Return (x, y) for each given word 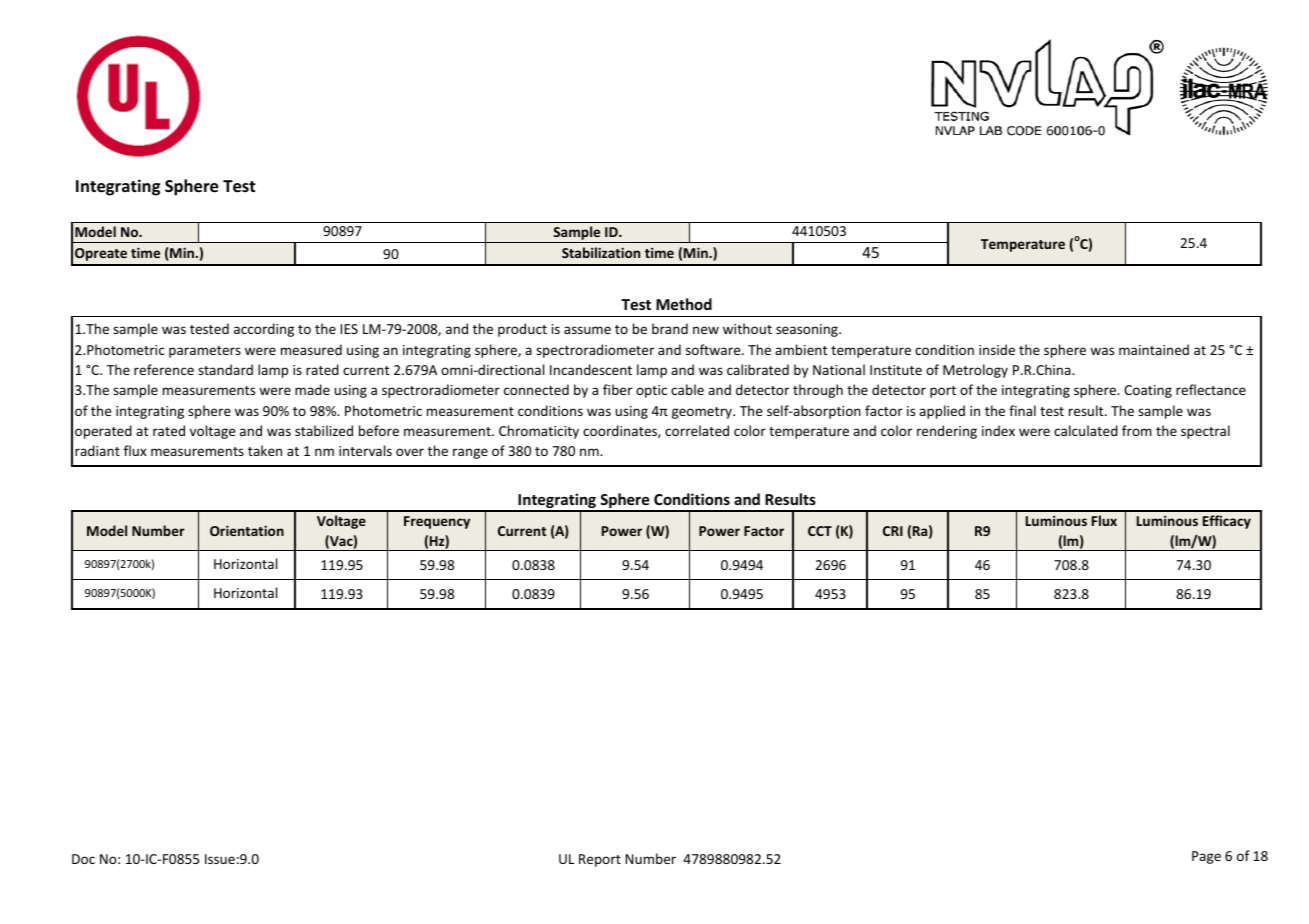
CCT (820, 531)
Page (1206, 857)
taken (265, 450)
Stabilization (601, 252)
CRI (893, 531)
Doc (83, 859)
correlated (697, 430)
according (264, 330)
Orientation (247, 530)
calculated (1086, 430)
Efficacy (1227, 522)
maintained (1154, 349)
